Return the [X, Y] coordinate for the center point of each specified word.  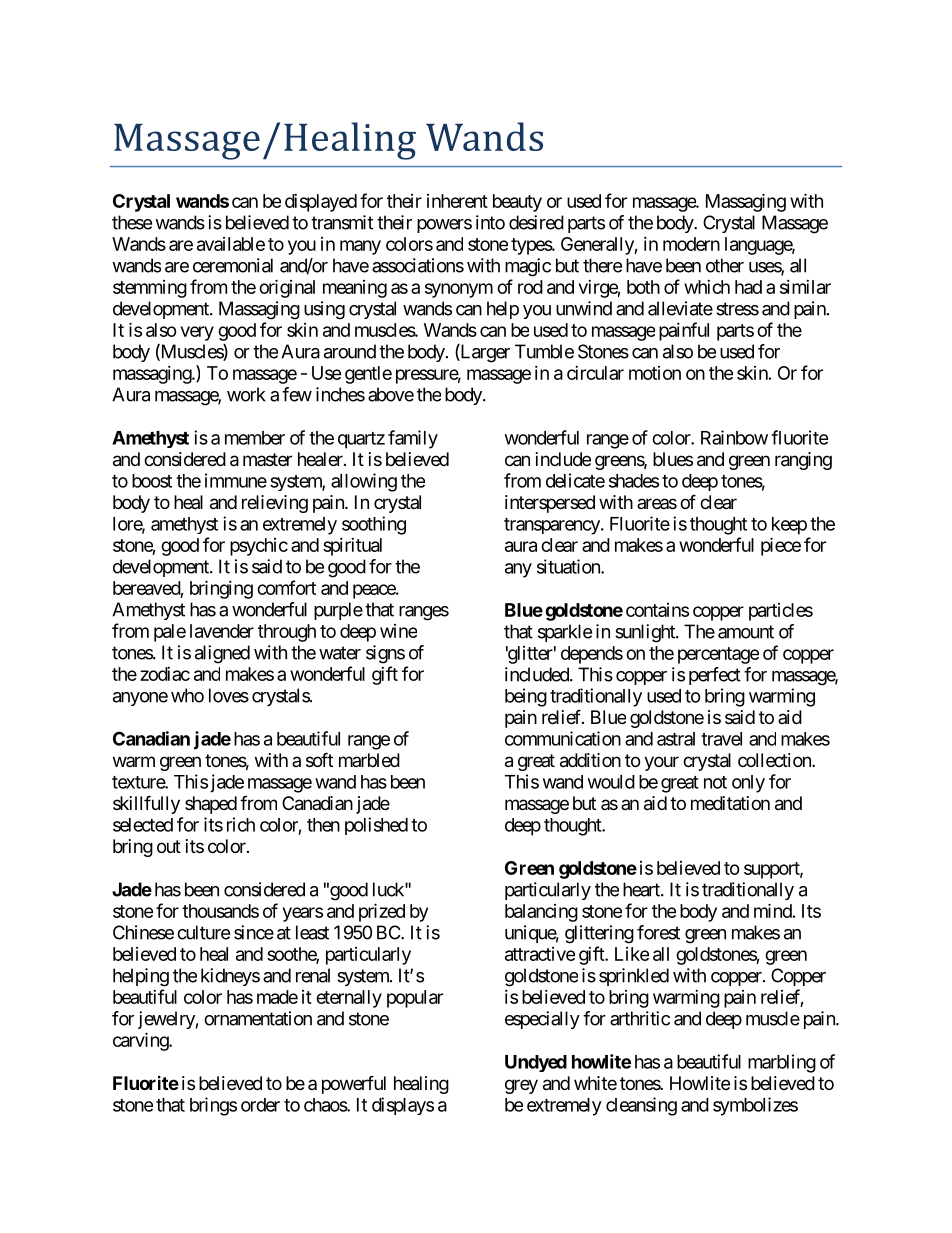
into [490, 222]
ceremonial [233, 265]
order [260, 1105]
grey [521, 1086]
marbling [782, 1063]
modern [691, 244]
